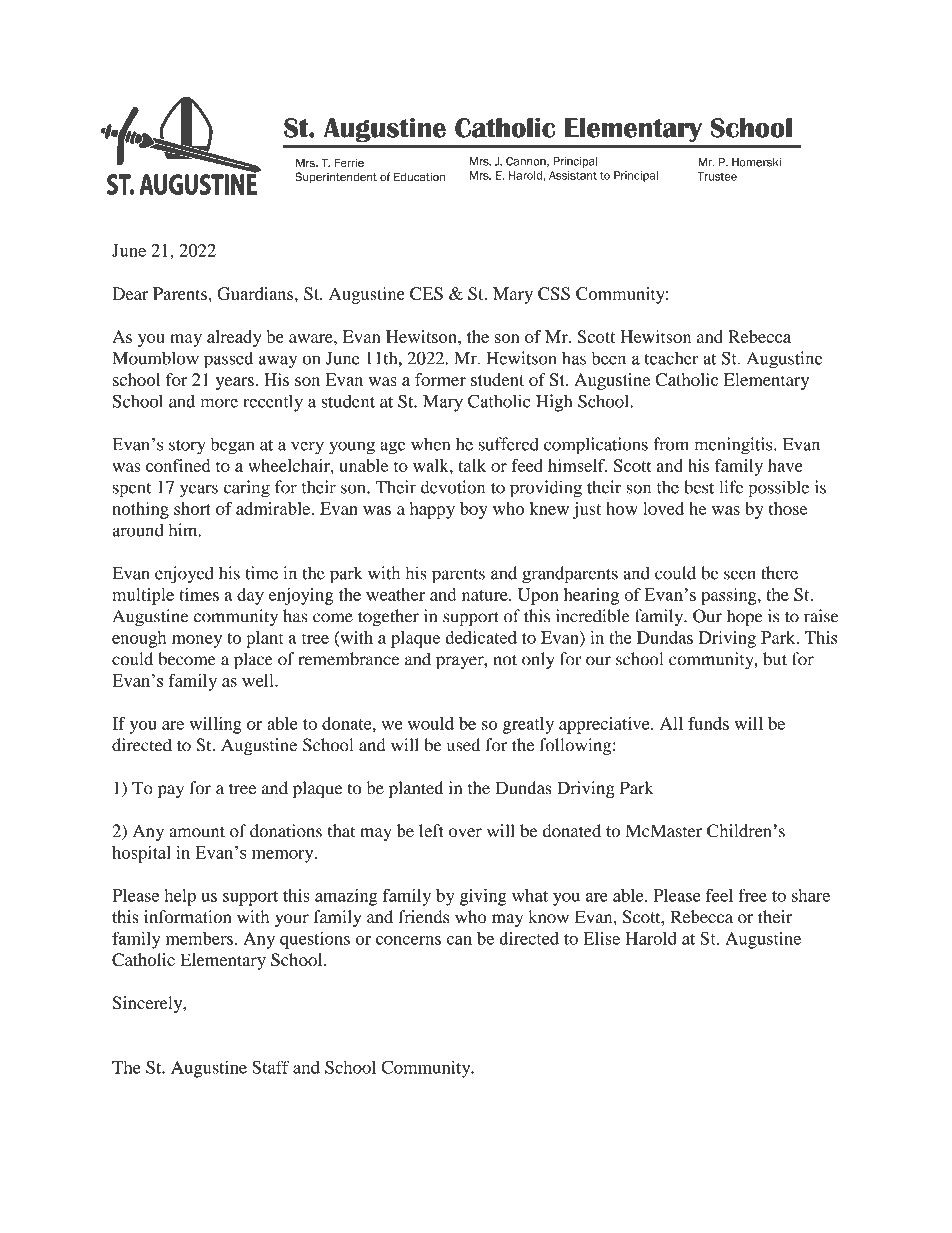 The image size is (952, 1233). Describe the element at coordinates (731, 487) in the page. I see `life` at that location.
